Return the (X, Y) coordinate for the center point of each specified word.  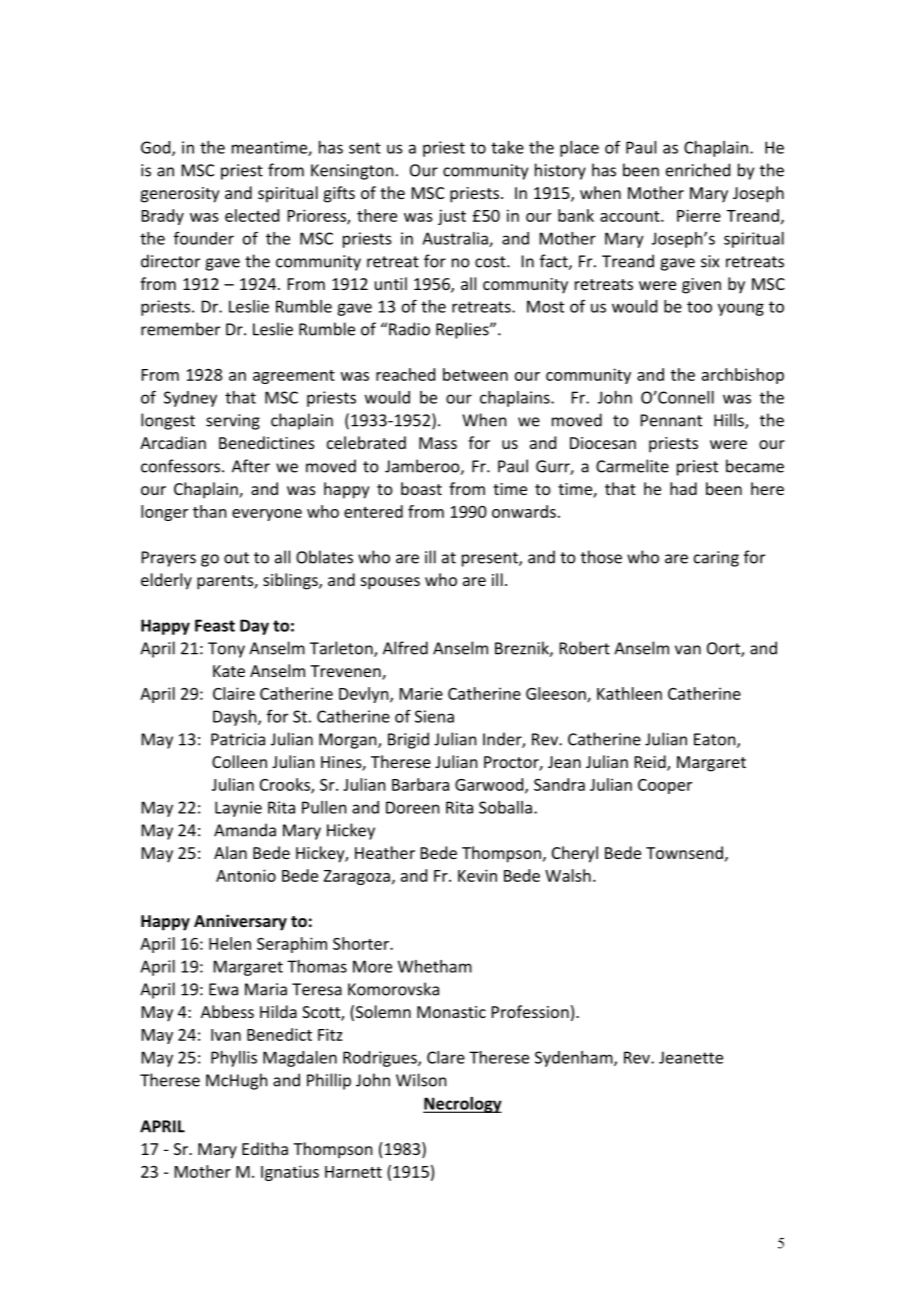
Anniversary (240, 922)
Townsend (684, 852)
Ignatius (290, 1173)
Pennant (671, 420)
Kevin (477, 875)
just (452, 217)
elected (252, 215)
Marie (421, 693)
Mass (438, 443)
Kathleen (629, 693)
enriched (698, 170)
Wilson (421, 1080)
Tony (226, 650)
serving (233, 422)
